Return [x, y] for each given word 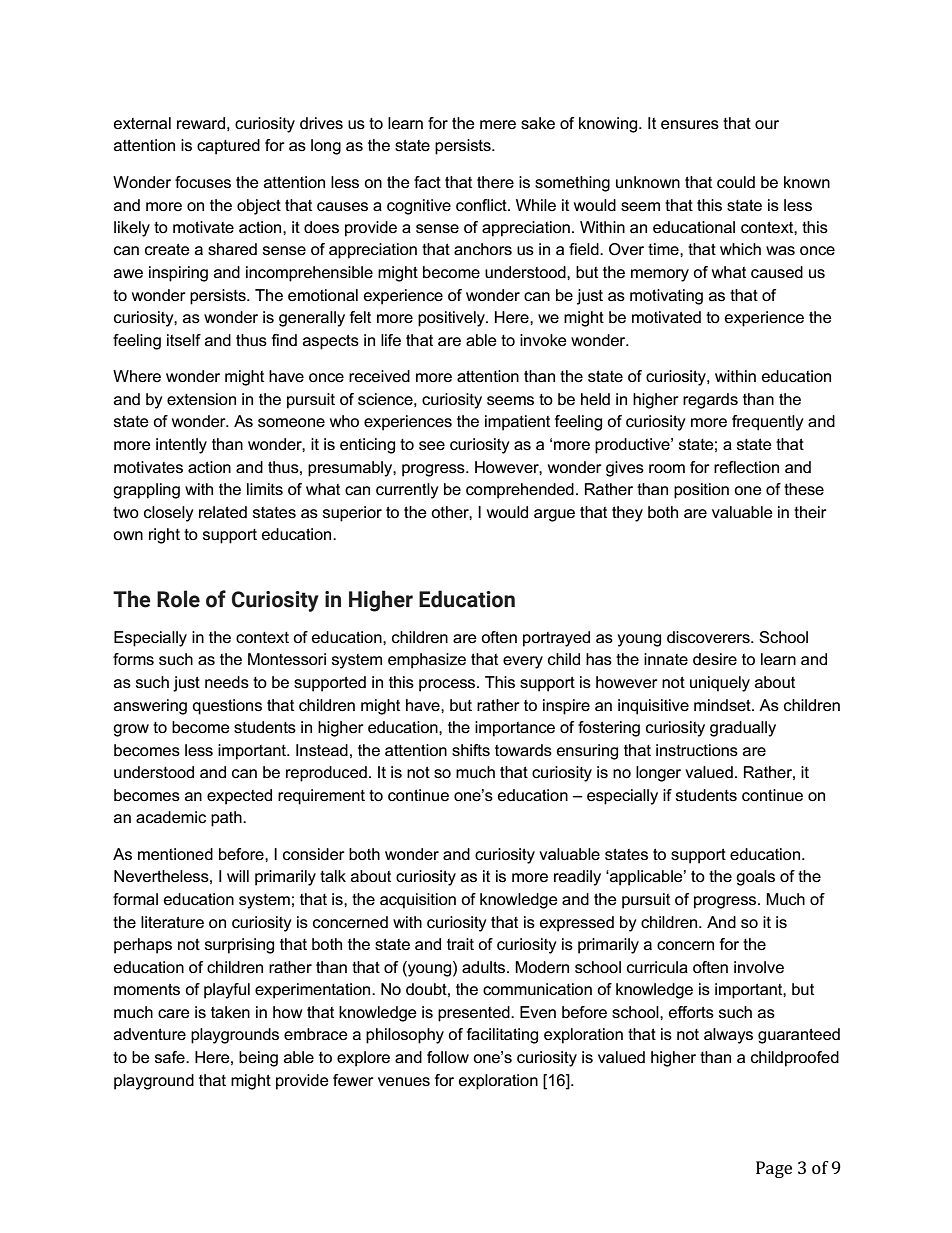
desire [715, 659]
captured [228, 147]
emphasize [427, 661]
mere [498, 124]
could [736, 182]
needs [227, 682]
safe [171, 1057]
